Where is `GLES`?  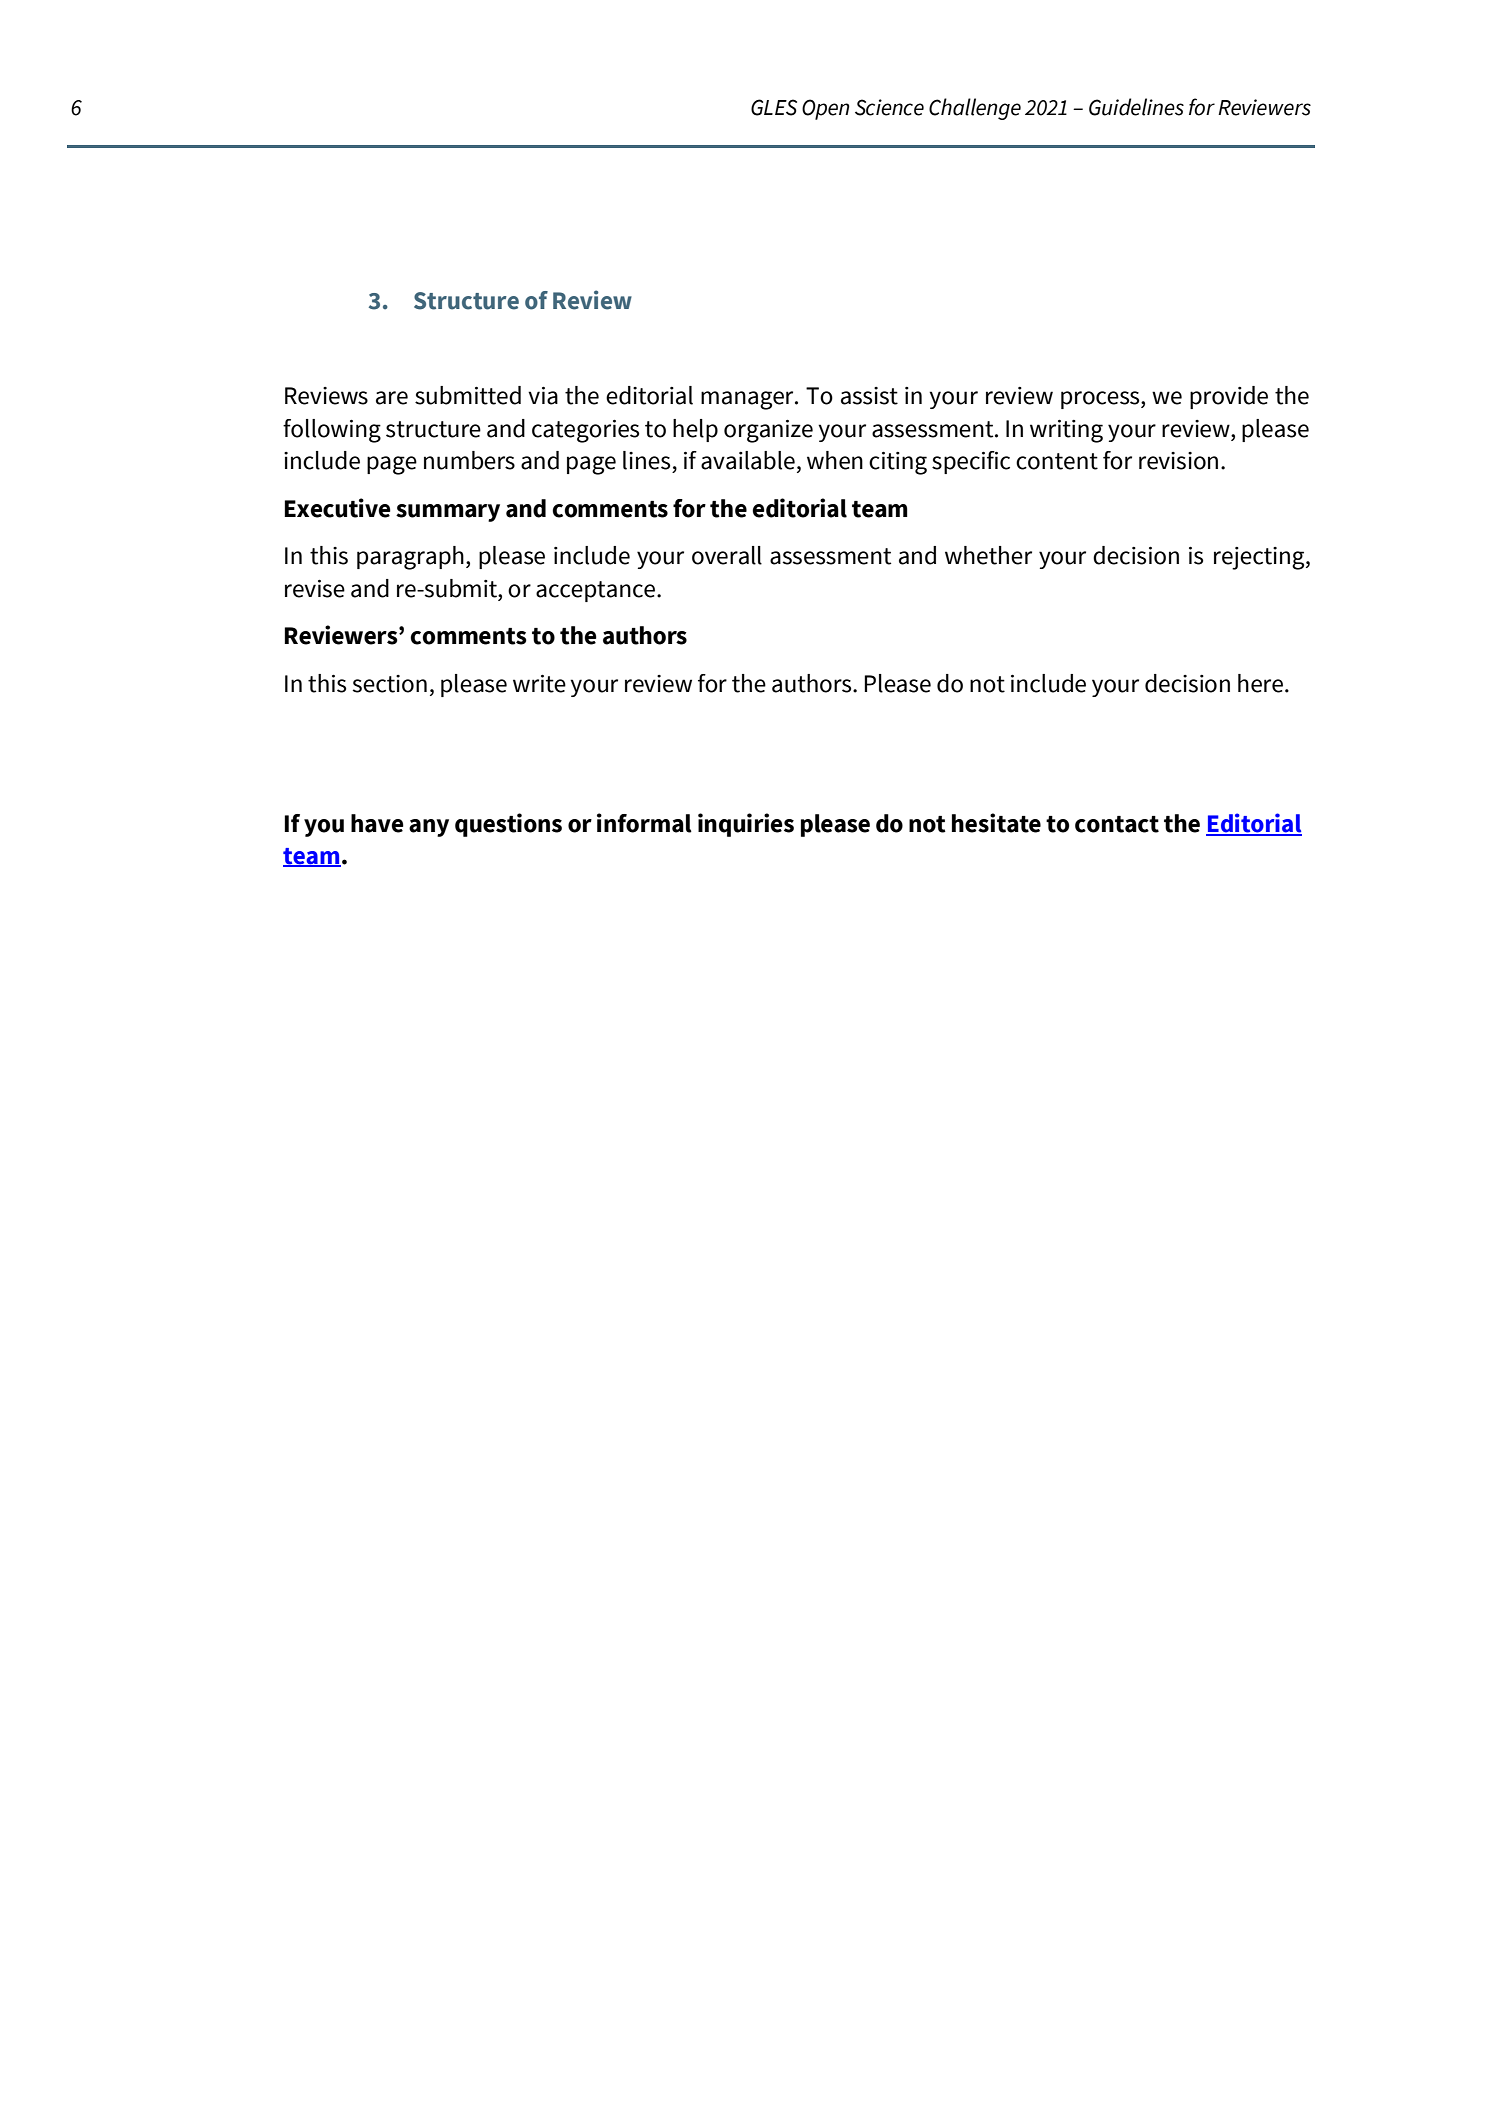
GLES is located at coordinates (774, 107).
